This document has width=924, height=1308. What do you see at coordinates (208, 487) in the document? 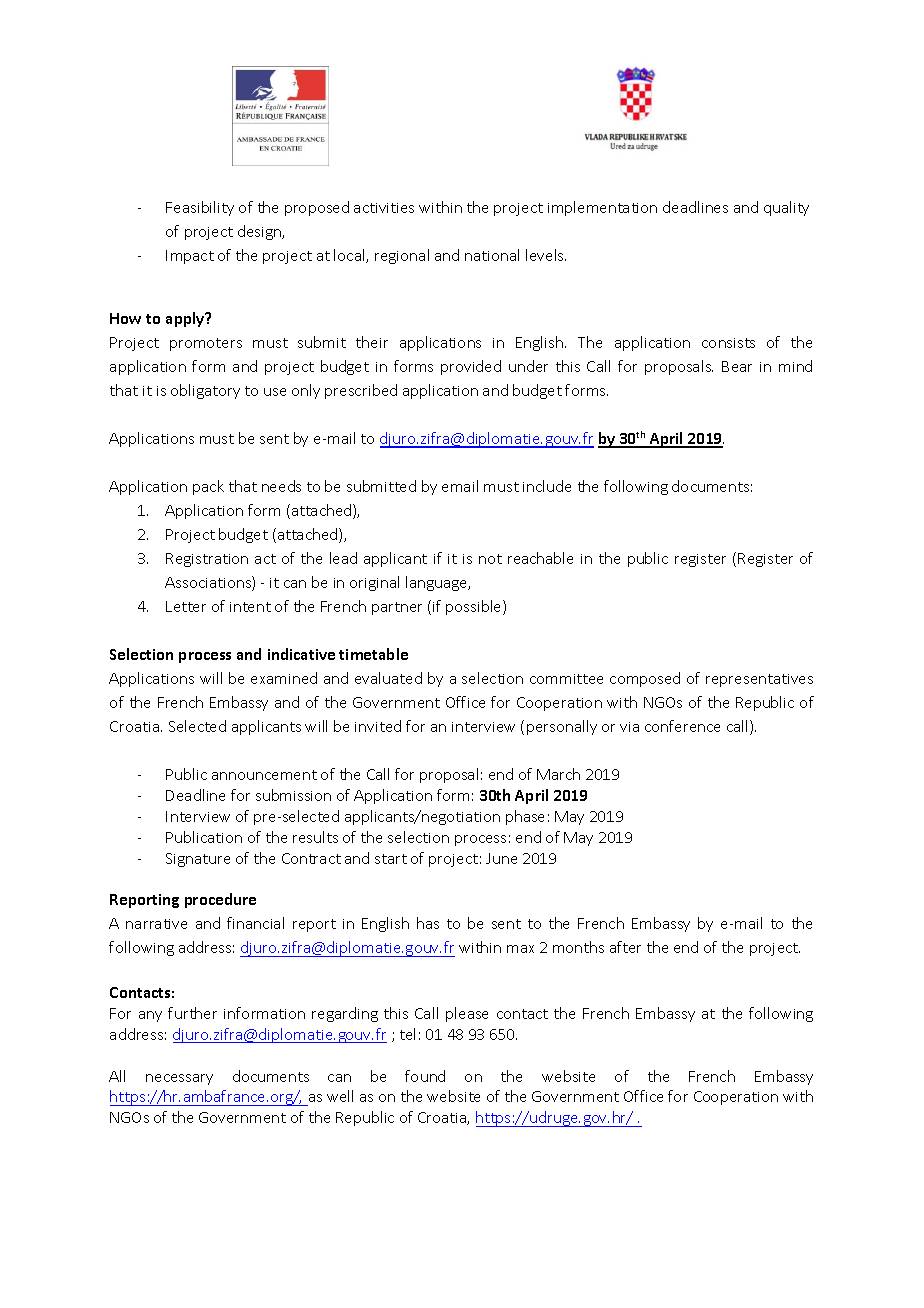
I see `pack` at bounding box center [208, 487].
